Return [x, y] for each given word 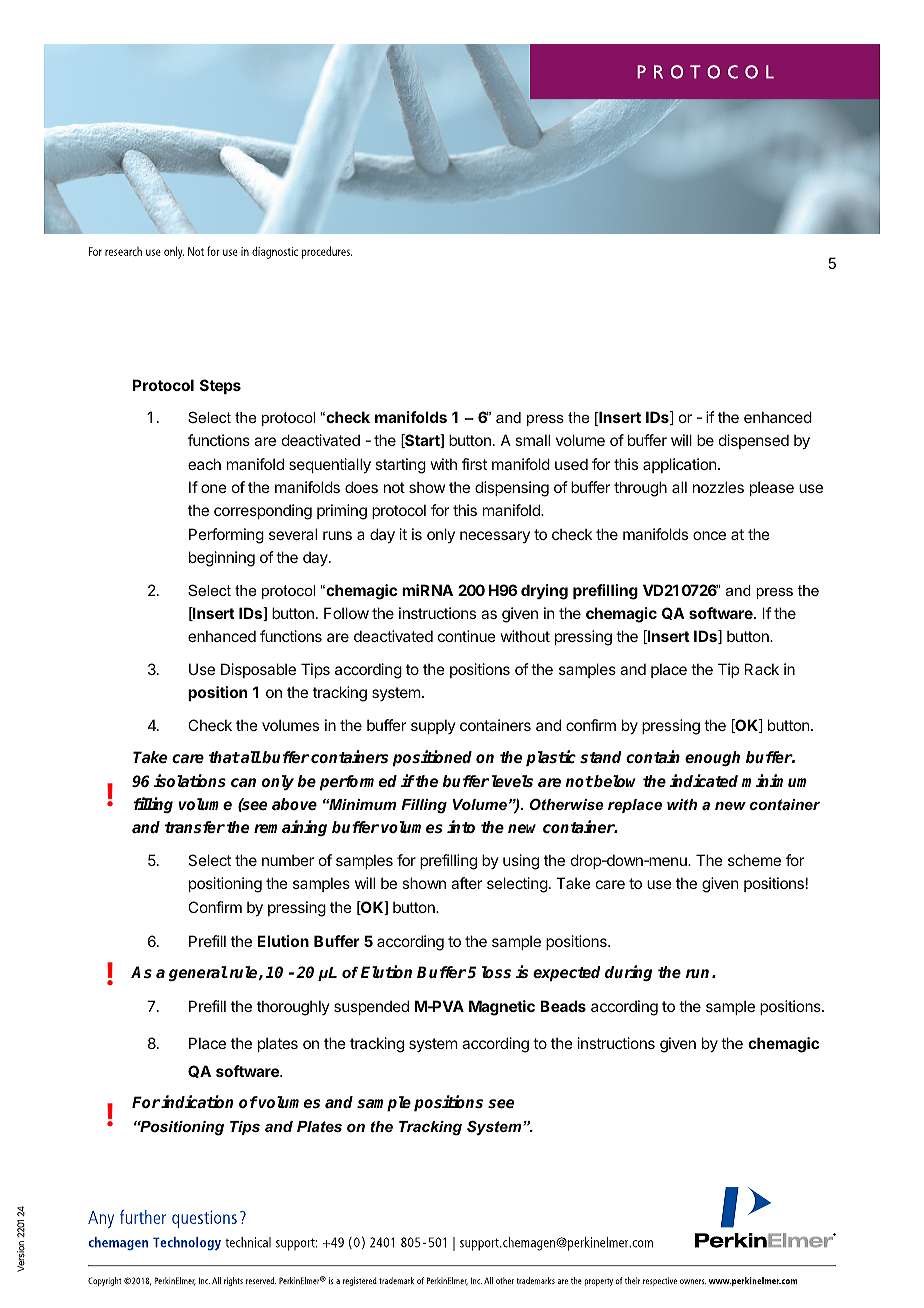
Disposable [258, 670]
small [532, 440]
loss [496, 972]
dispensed [754, 441]
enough [712, 758]
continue [467, 636]
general [198, 973]
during [628, 973]
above [294, 804]
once [709, 535]
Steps [220, 386]
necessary [495, 537]
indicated [703, 780]
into [461, 826]
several [293, 534]
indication [197, 1101]
